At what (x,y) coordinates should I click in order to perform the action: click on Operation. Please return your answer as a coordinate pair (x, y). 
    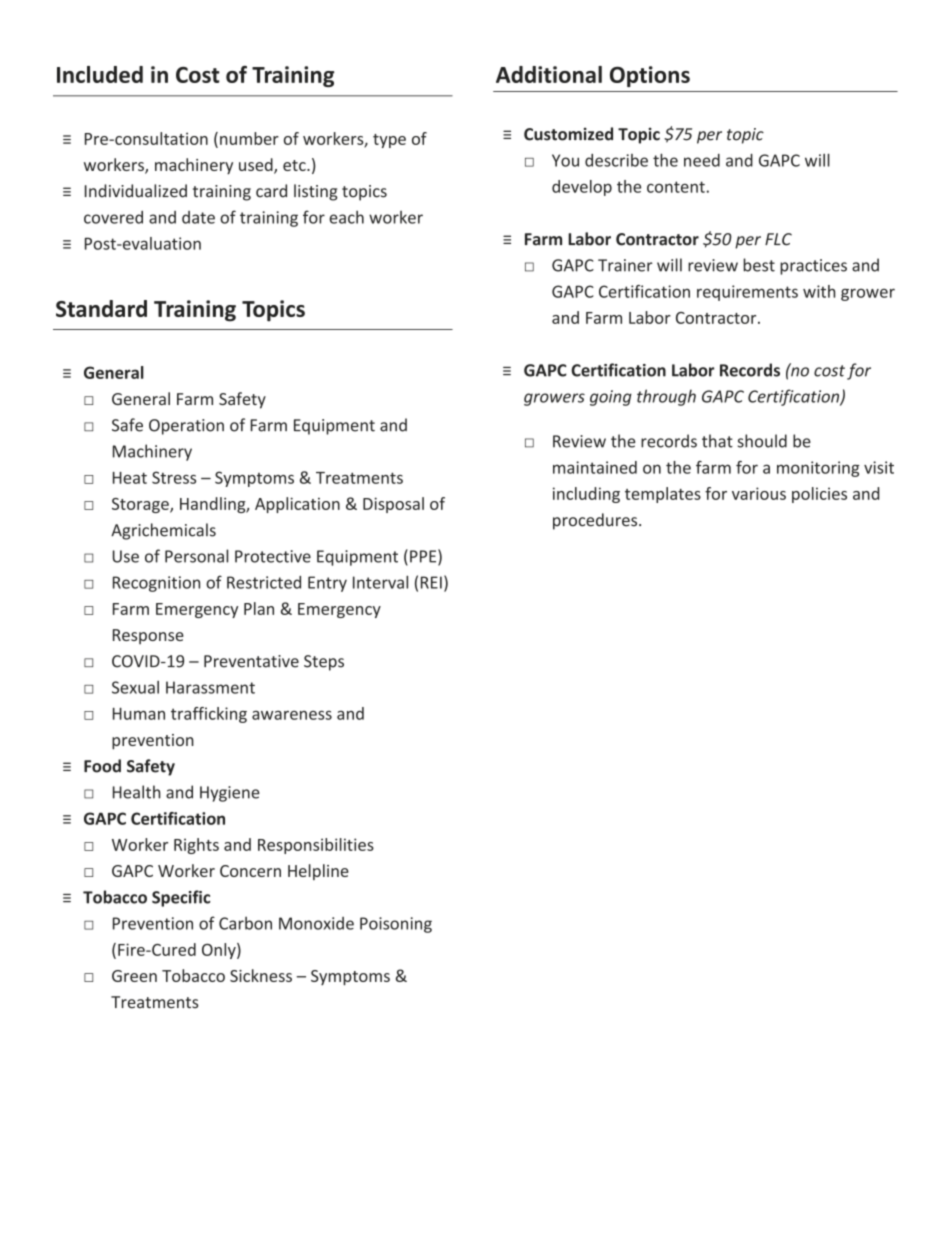
    Looking at the image, I should click on (186, 427).
